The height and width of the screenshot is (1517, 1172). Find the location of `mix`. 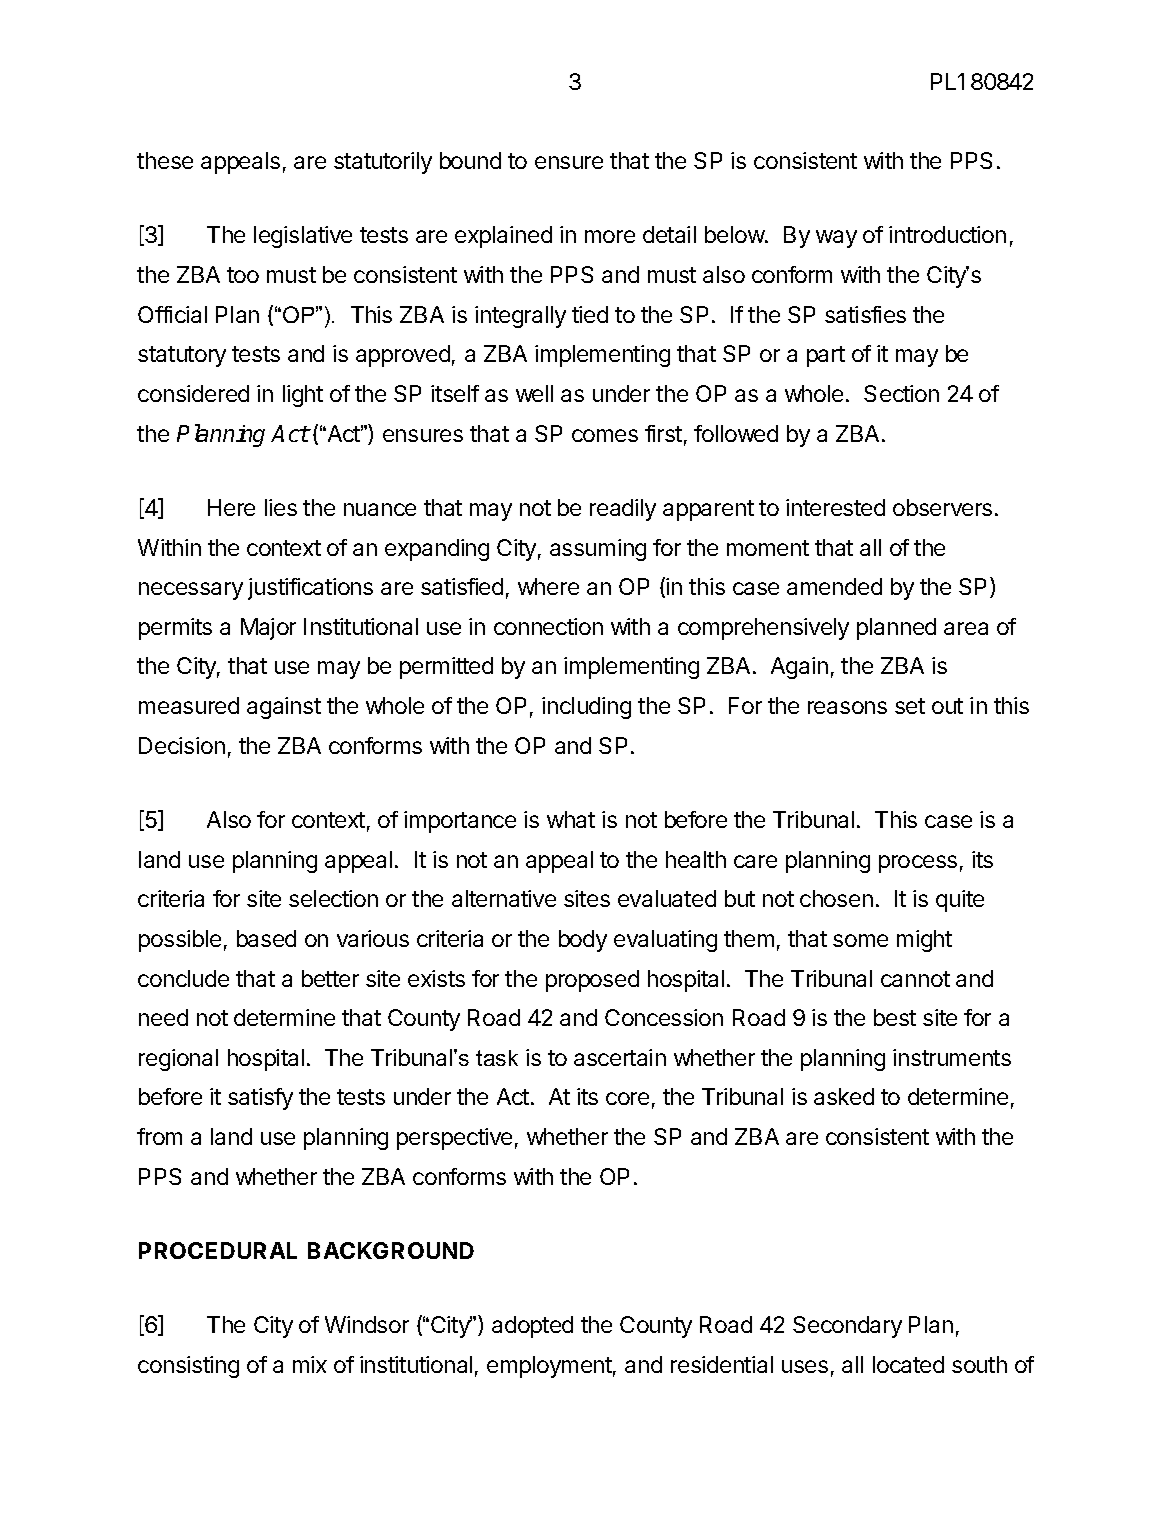

mix is located at coordinates (310, 1364).
